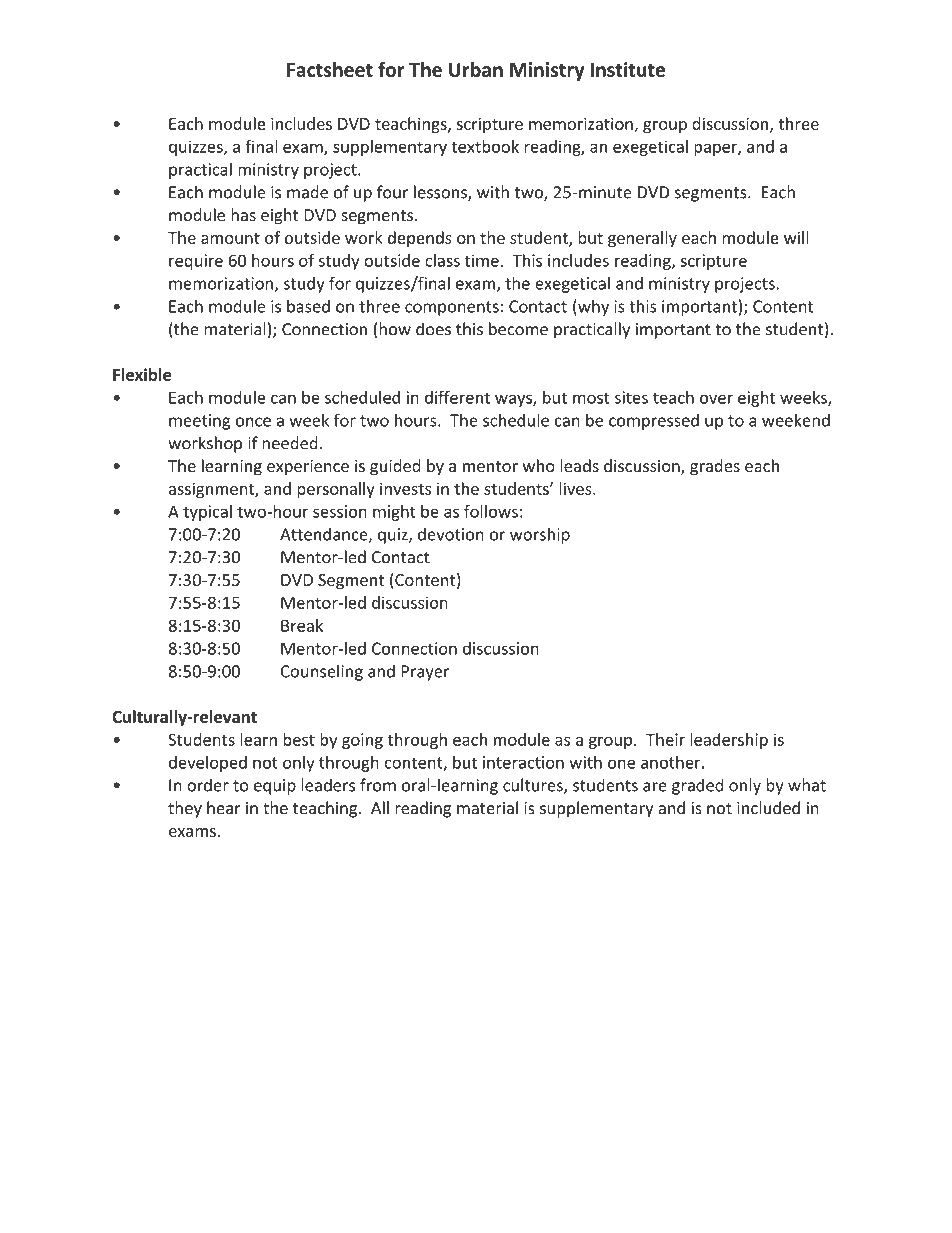 This document has height=1233, width=952. Describe the element at coordinates (476, 69) in the document. I see `Urban` at that location.
